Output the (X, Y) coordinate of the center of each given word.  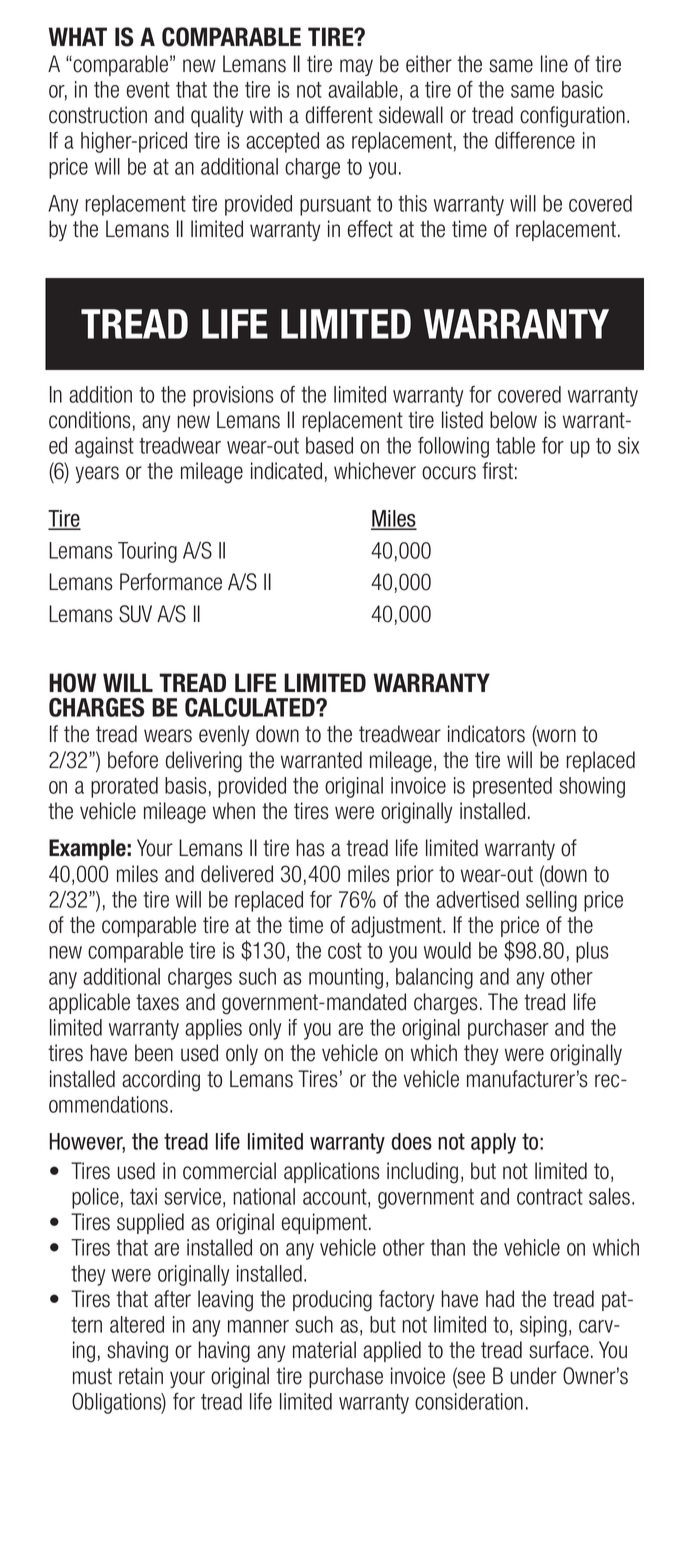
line (554, 64)
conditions (90, 420)
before (133, 760)
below (513, 420)
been (154, 1053)
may (356, 67)
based (329, 445)
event (148, 90)
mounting (346, 978)
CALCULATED (251, 707)
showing (592, 787)
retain (141, 1376)
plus (592, 952)
